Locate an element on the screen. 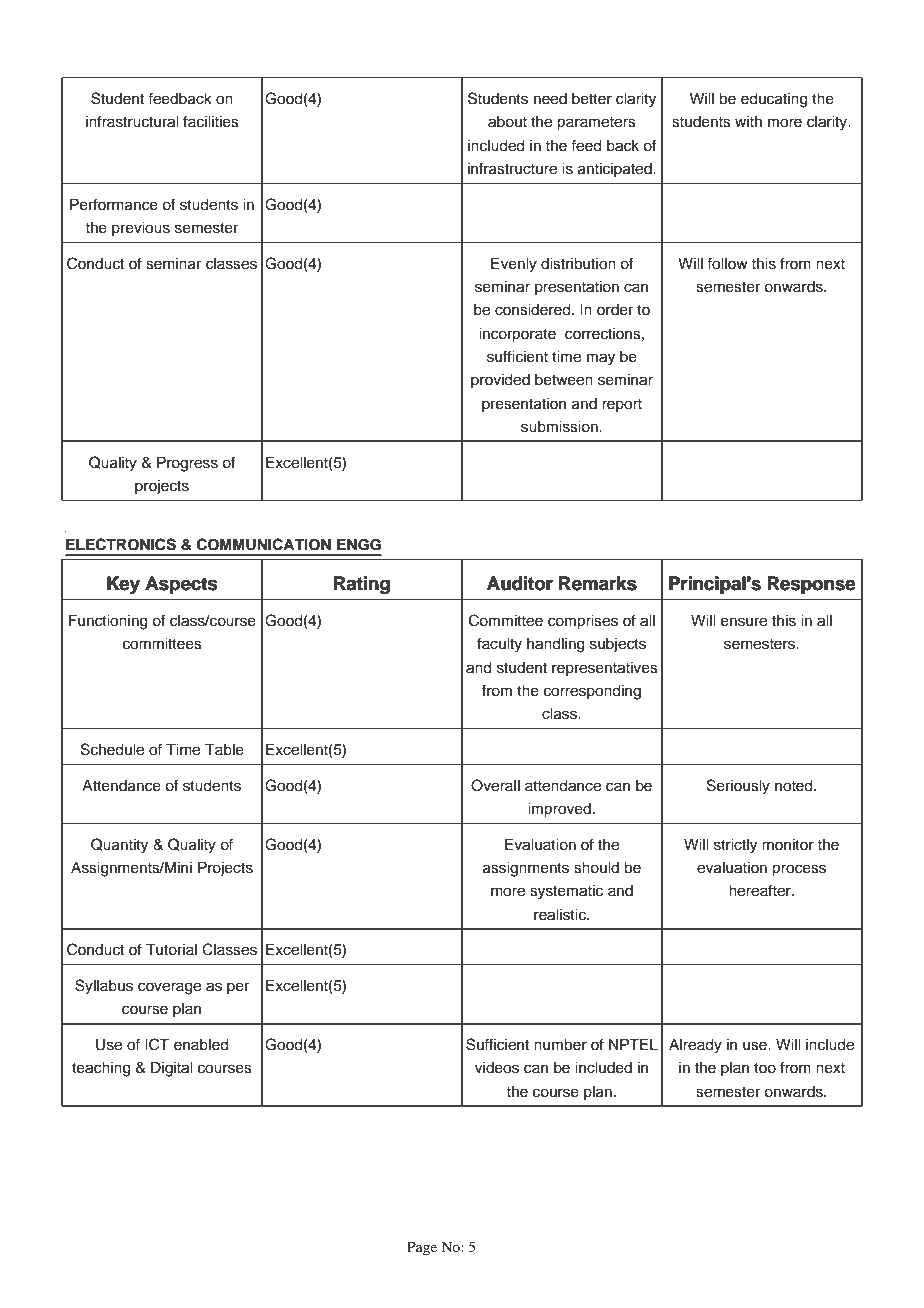 The width and height of the screenshot is (924, 1308). Progress is located at coordinates (187, 464).
